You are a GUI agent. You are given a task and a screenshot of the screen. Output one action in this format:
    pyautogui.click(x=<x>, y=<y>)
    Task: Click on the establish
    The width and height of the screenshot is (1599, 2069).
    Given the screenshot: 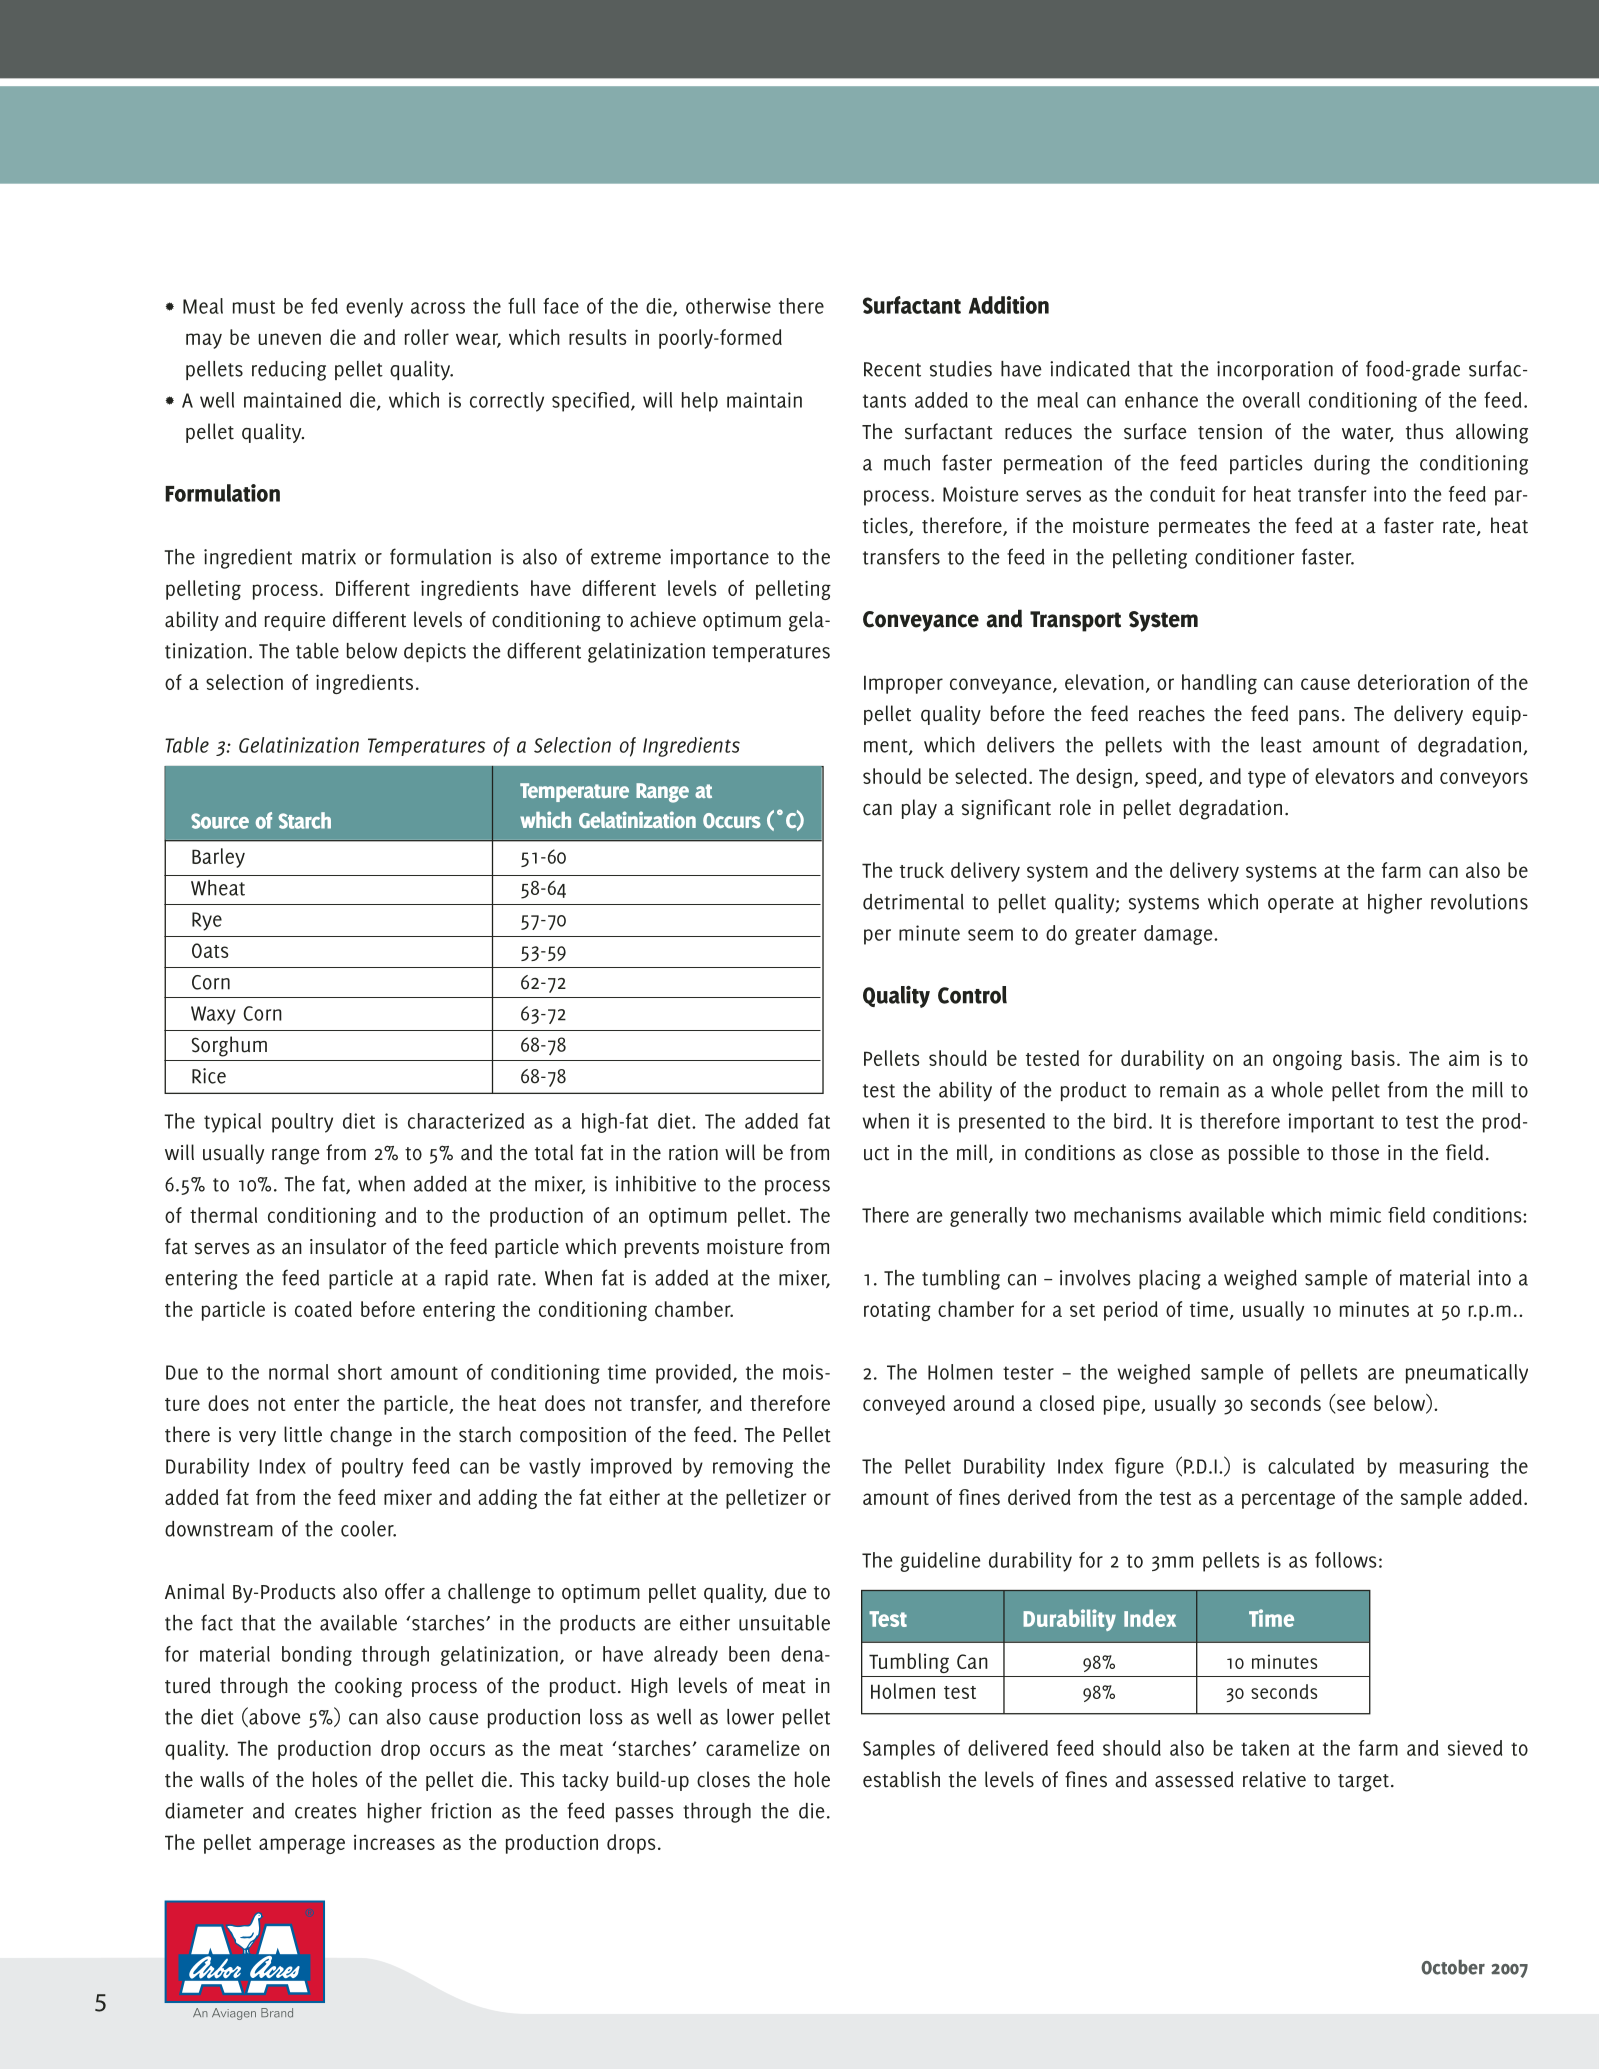 What is the action you would take?
    pyautogui.click(x=901, y=1779)
